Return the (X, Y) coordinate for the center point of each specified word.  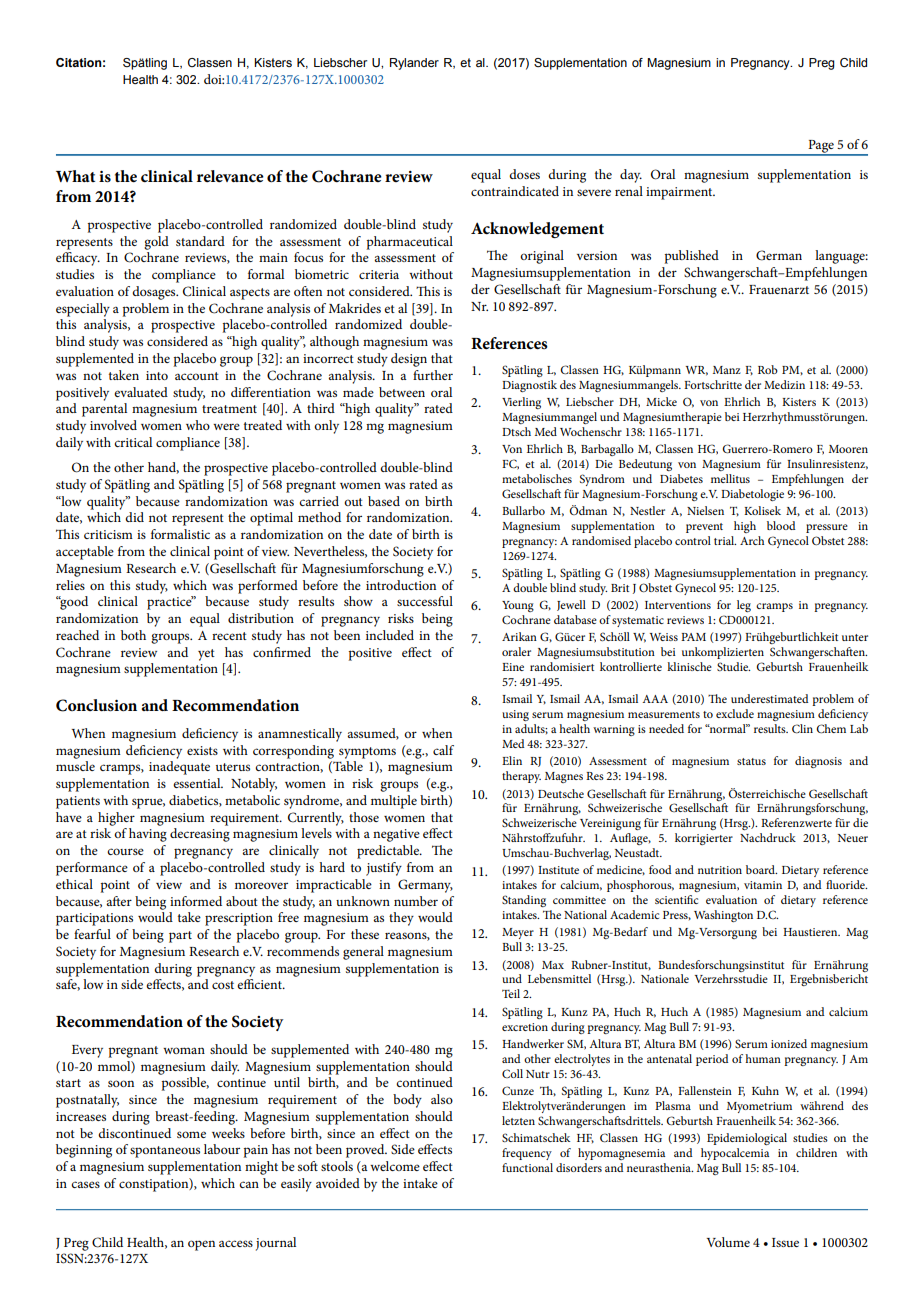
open (201, 1245)
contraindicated (515, 191)
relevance (230, 176)
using (515, 715)
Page (821, 147)
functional (527, 1167)
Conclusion (96, 705)
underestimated (770, 698)
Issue (785, 1242)
